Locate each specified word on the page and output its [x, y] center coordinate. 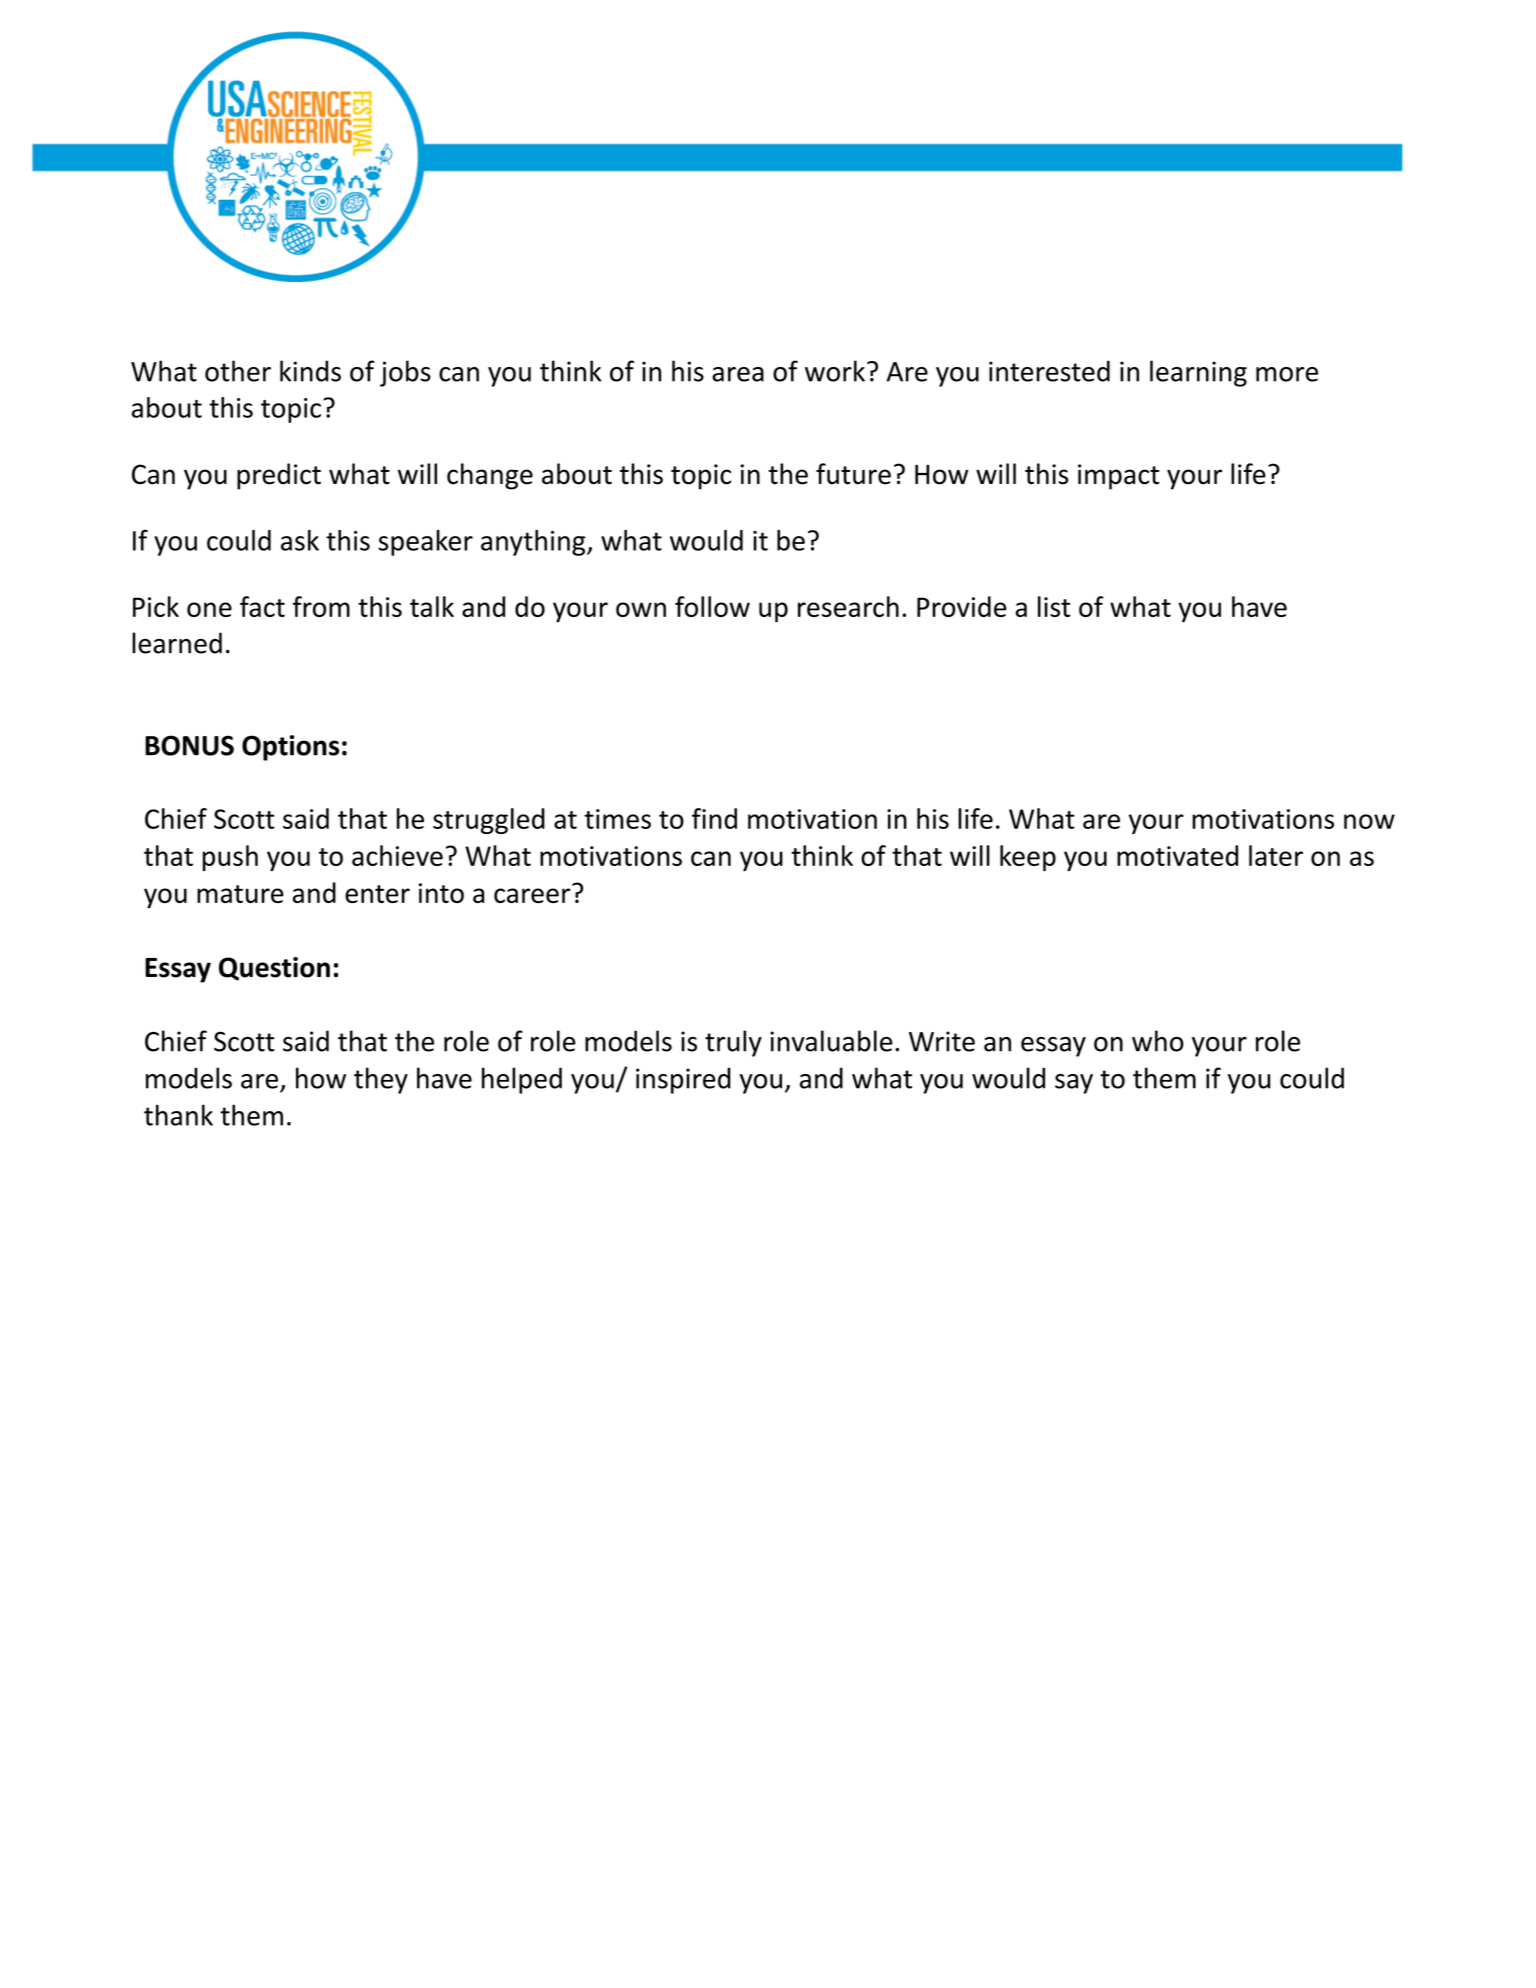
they [381, 1080]
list [1054, 606]
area [738, 374]
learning [1198, 373]
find [714, 818]
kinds [310, 371]
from [321, 606]
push [230, 858]
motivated [1177, 855]
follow [712, 606]
